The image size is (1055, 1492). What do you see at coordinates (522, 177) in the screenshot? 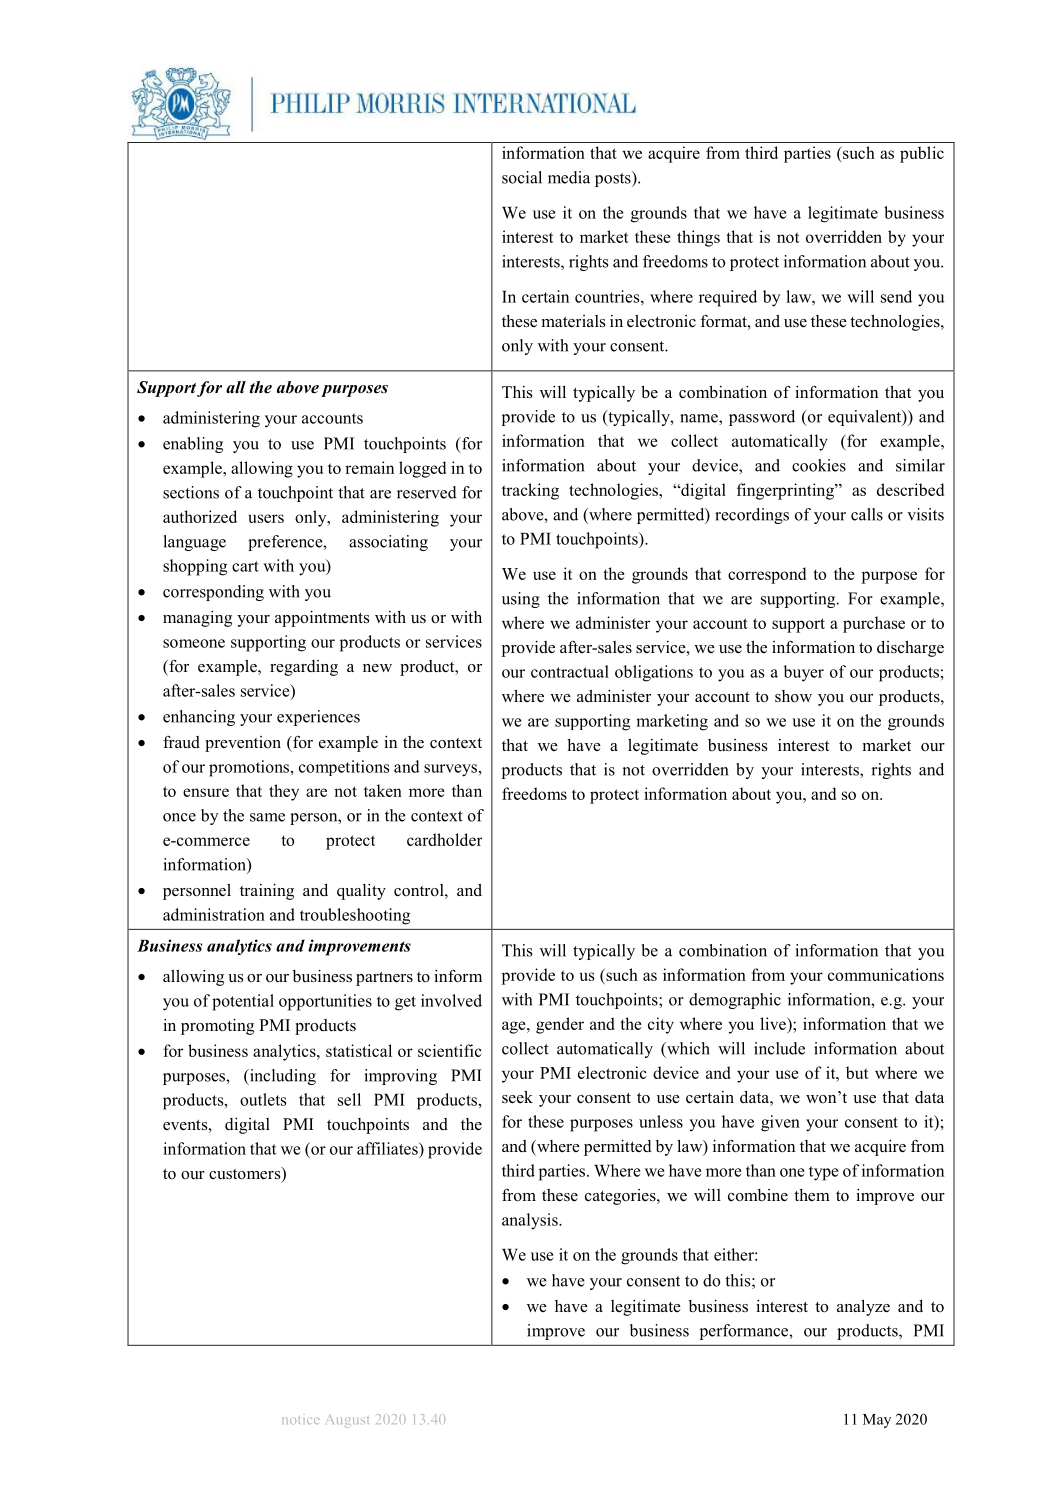
I see `social` at bounding box center [522, 177].
